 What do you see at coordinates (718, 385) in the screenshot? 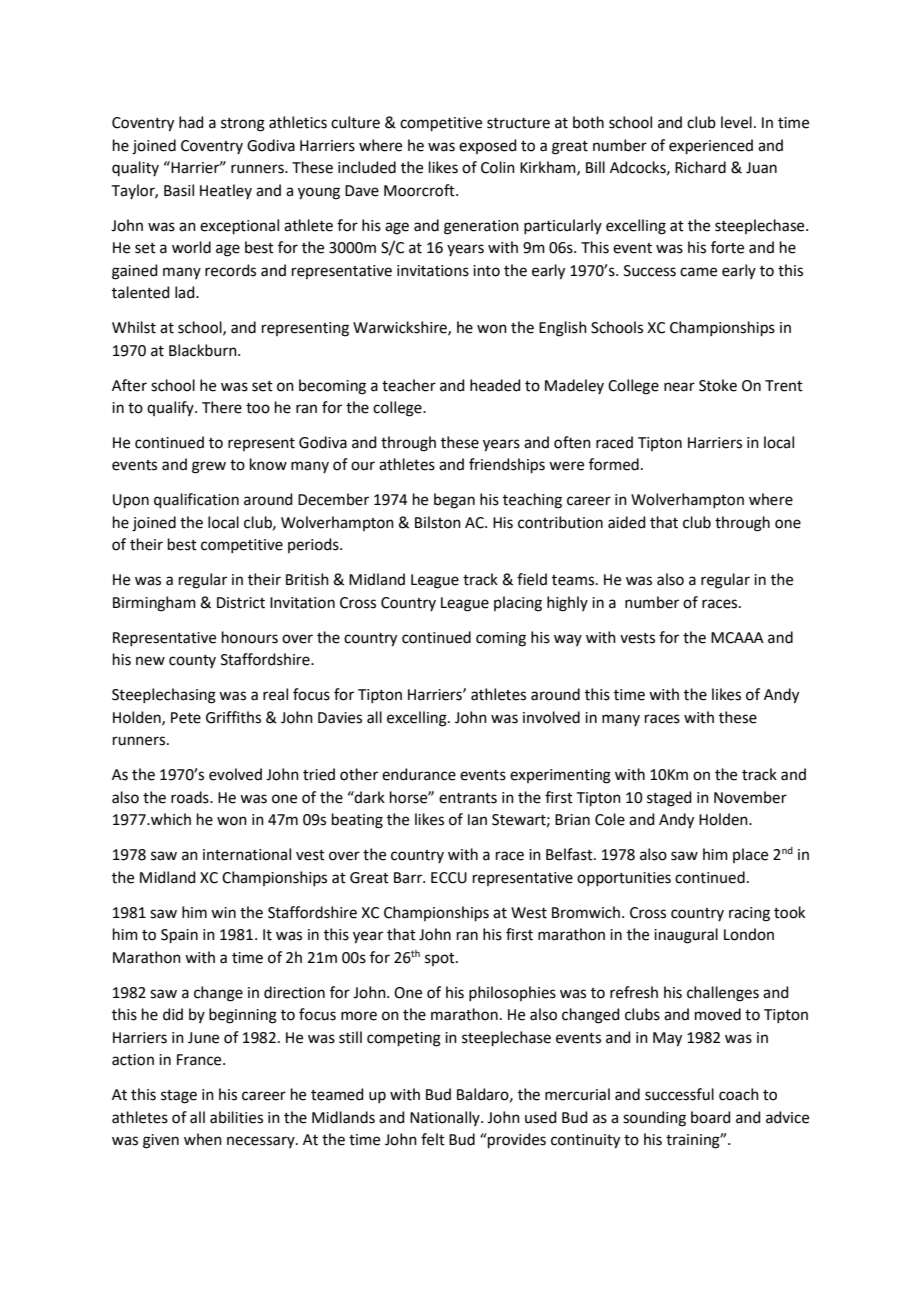
I see `Stoke` at bounding box center [718, 385].
